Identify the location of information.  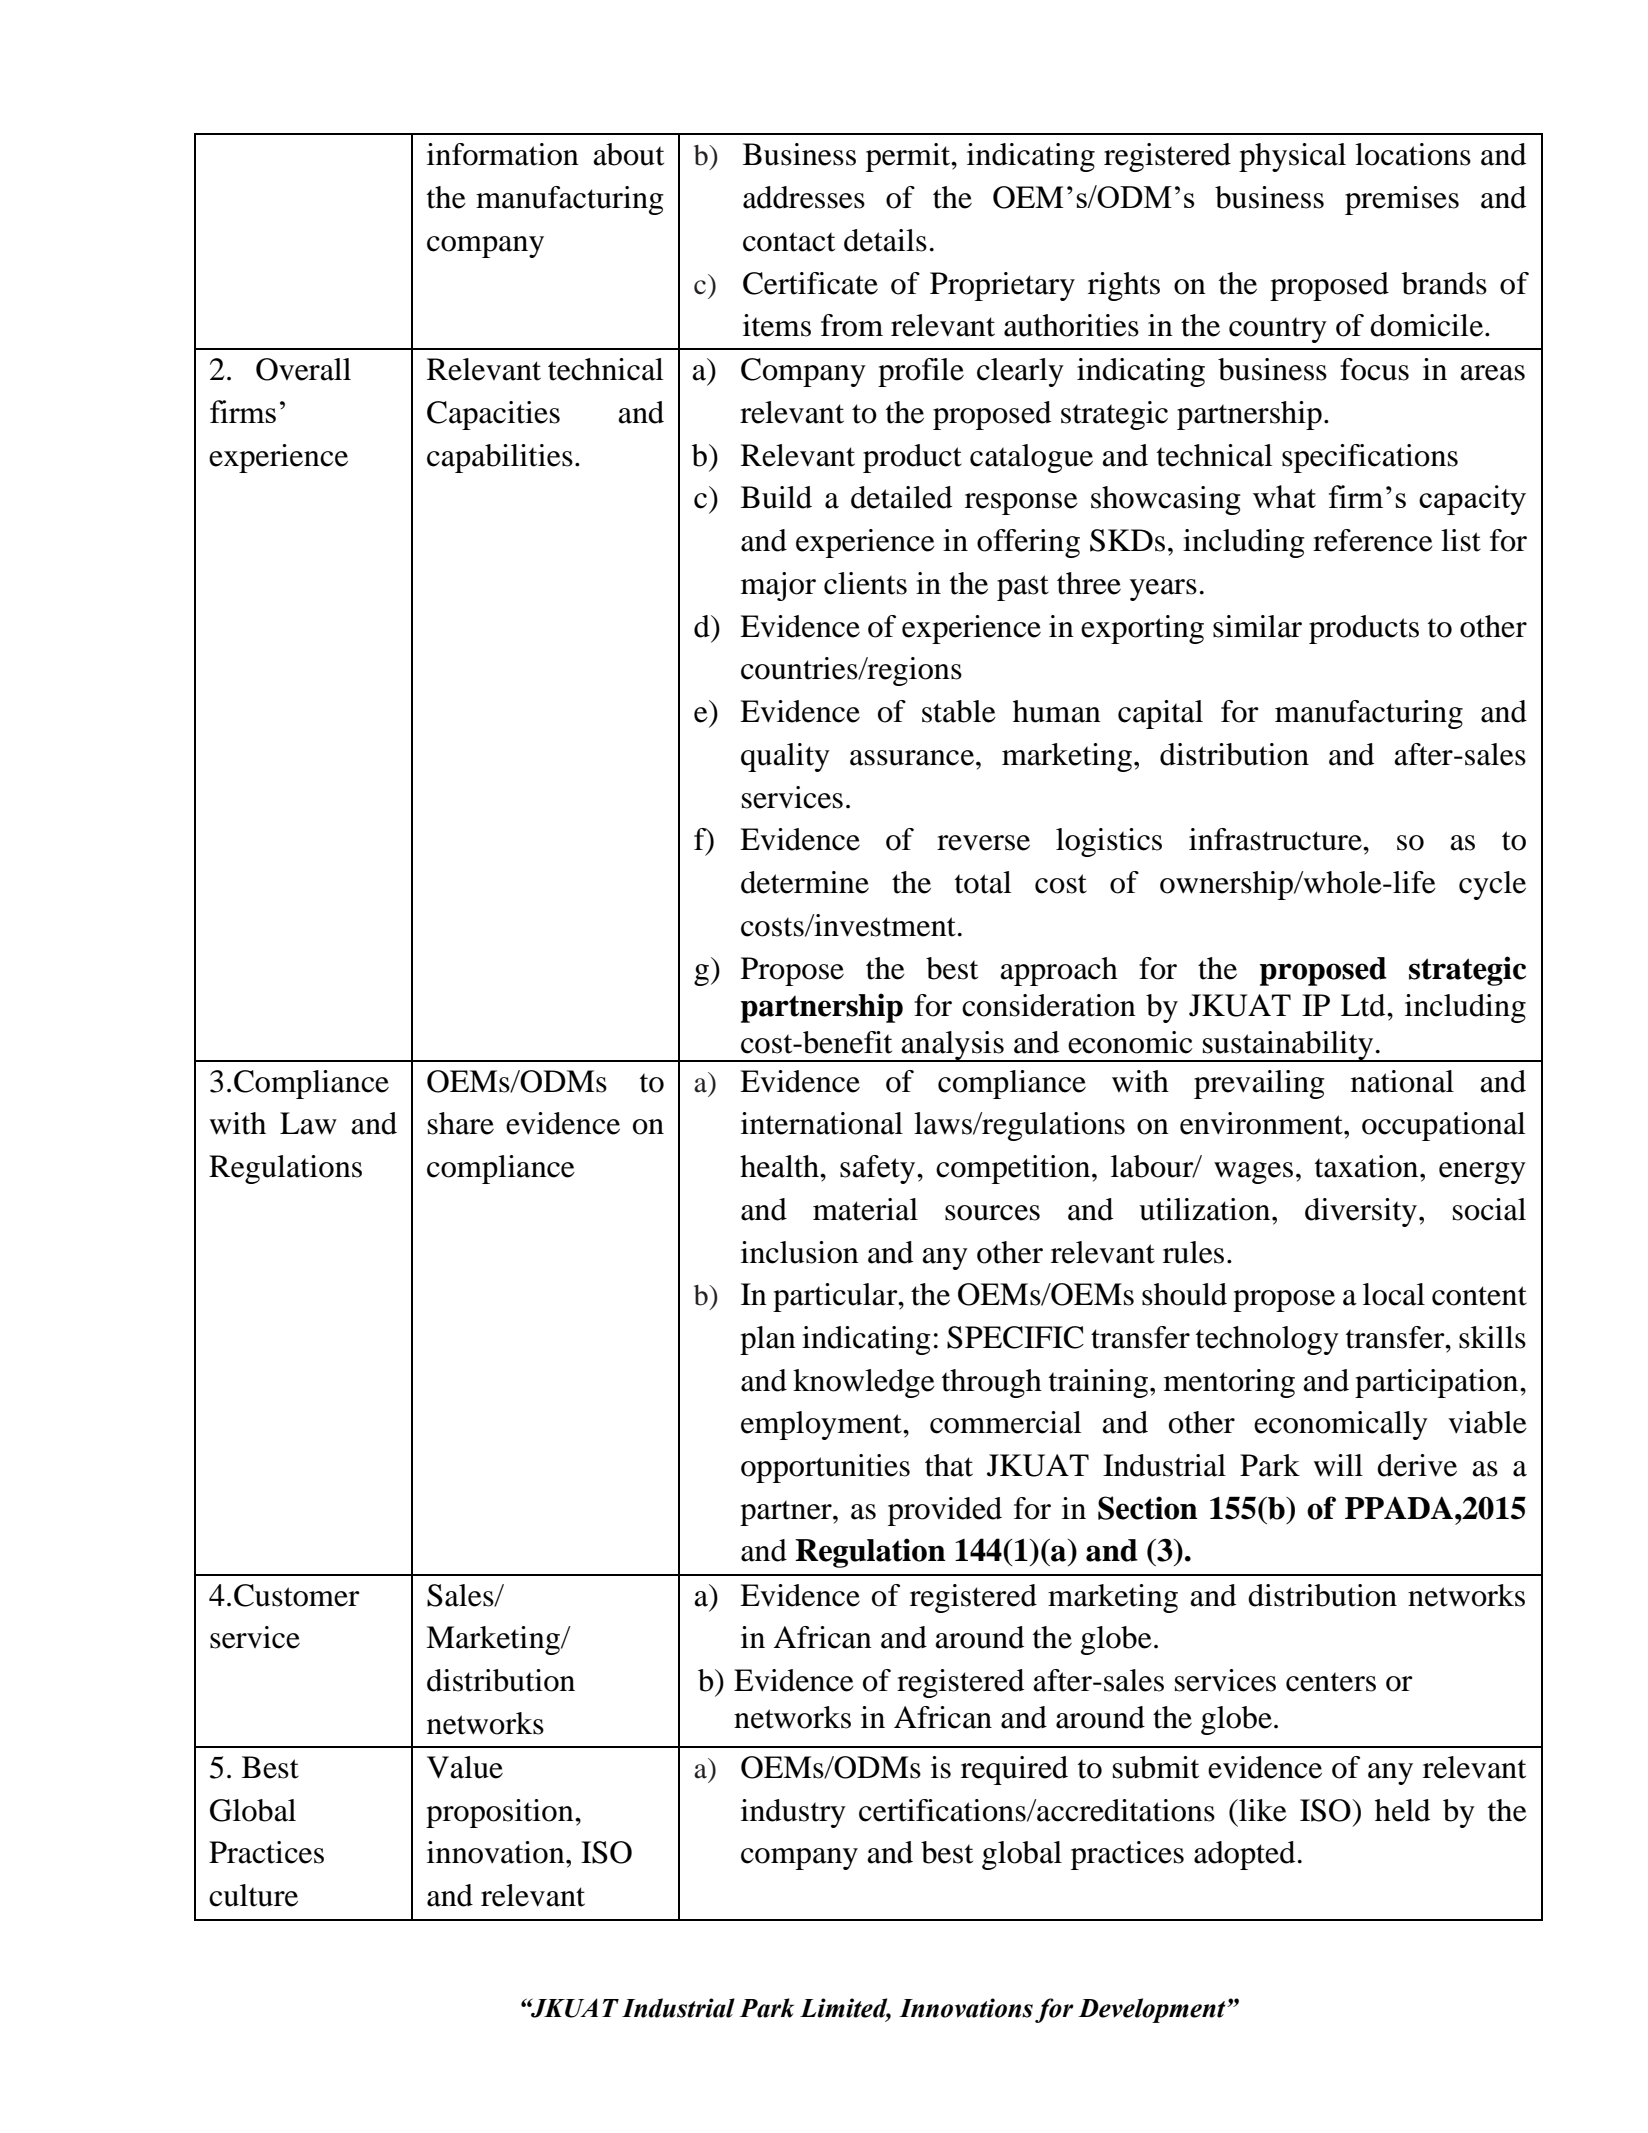
(503, 154).
